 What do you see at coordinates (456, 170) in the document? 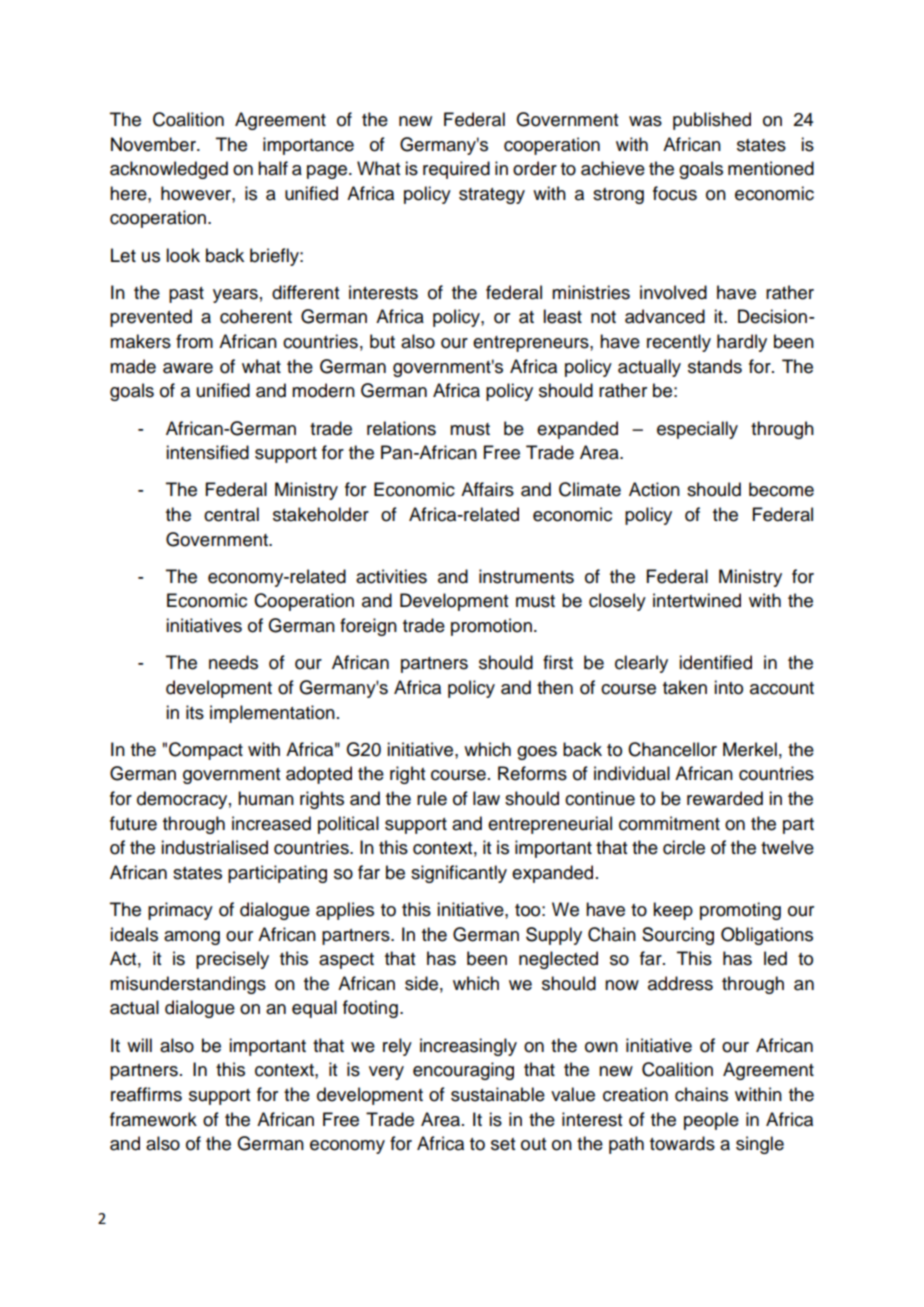
I see `required` at bounding box center [456, 170].
